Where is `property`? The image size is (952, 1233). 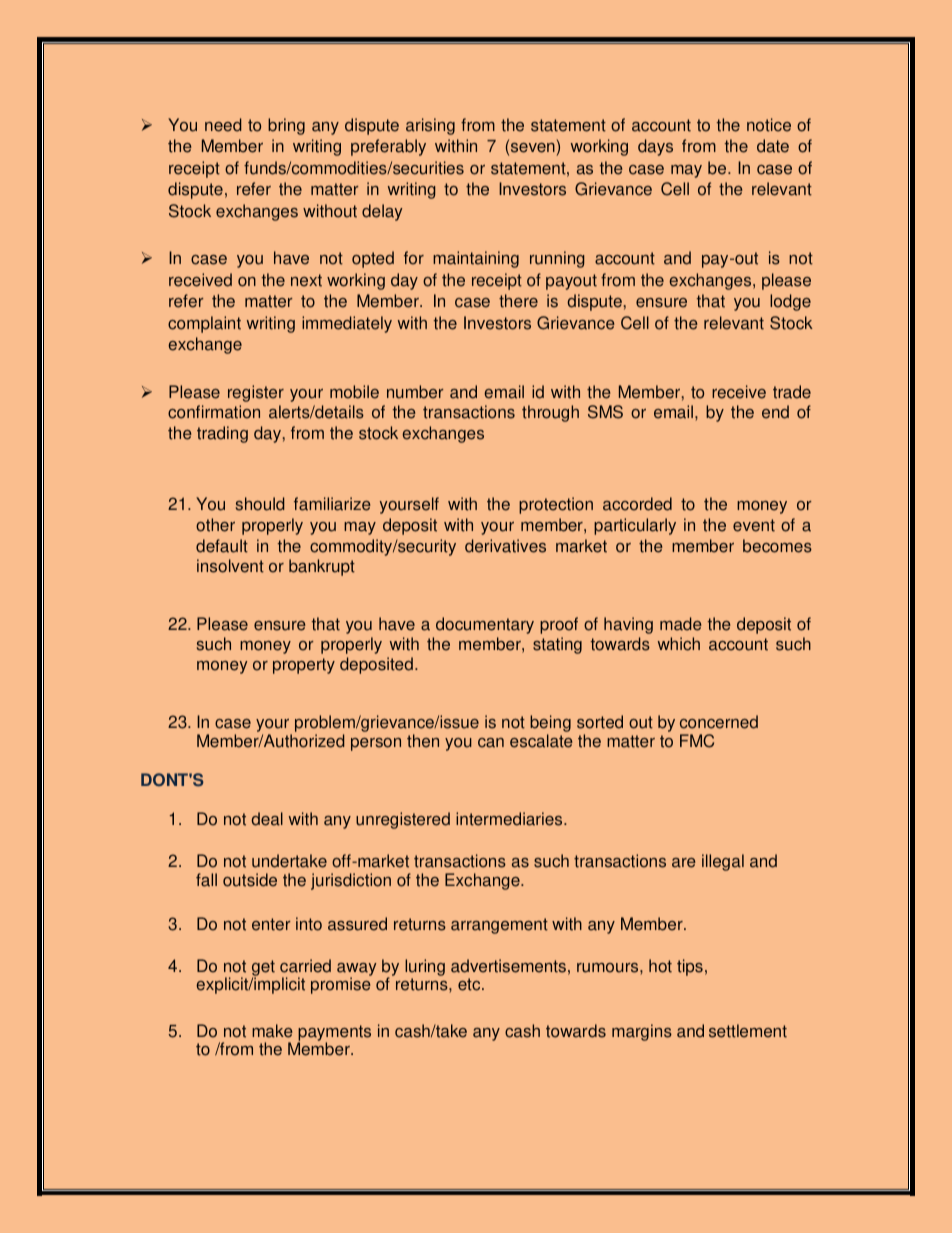
property is located at coordinates (304, 666).
